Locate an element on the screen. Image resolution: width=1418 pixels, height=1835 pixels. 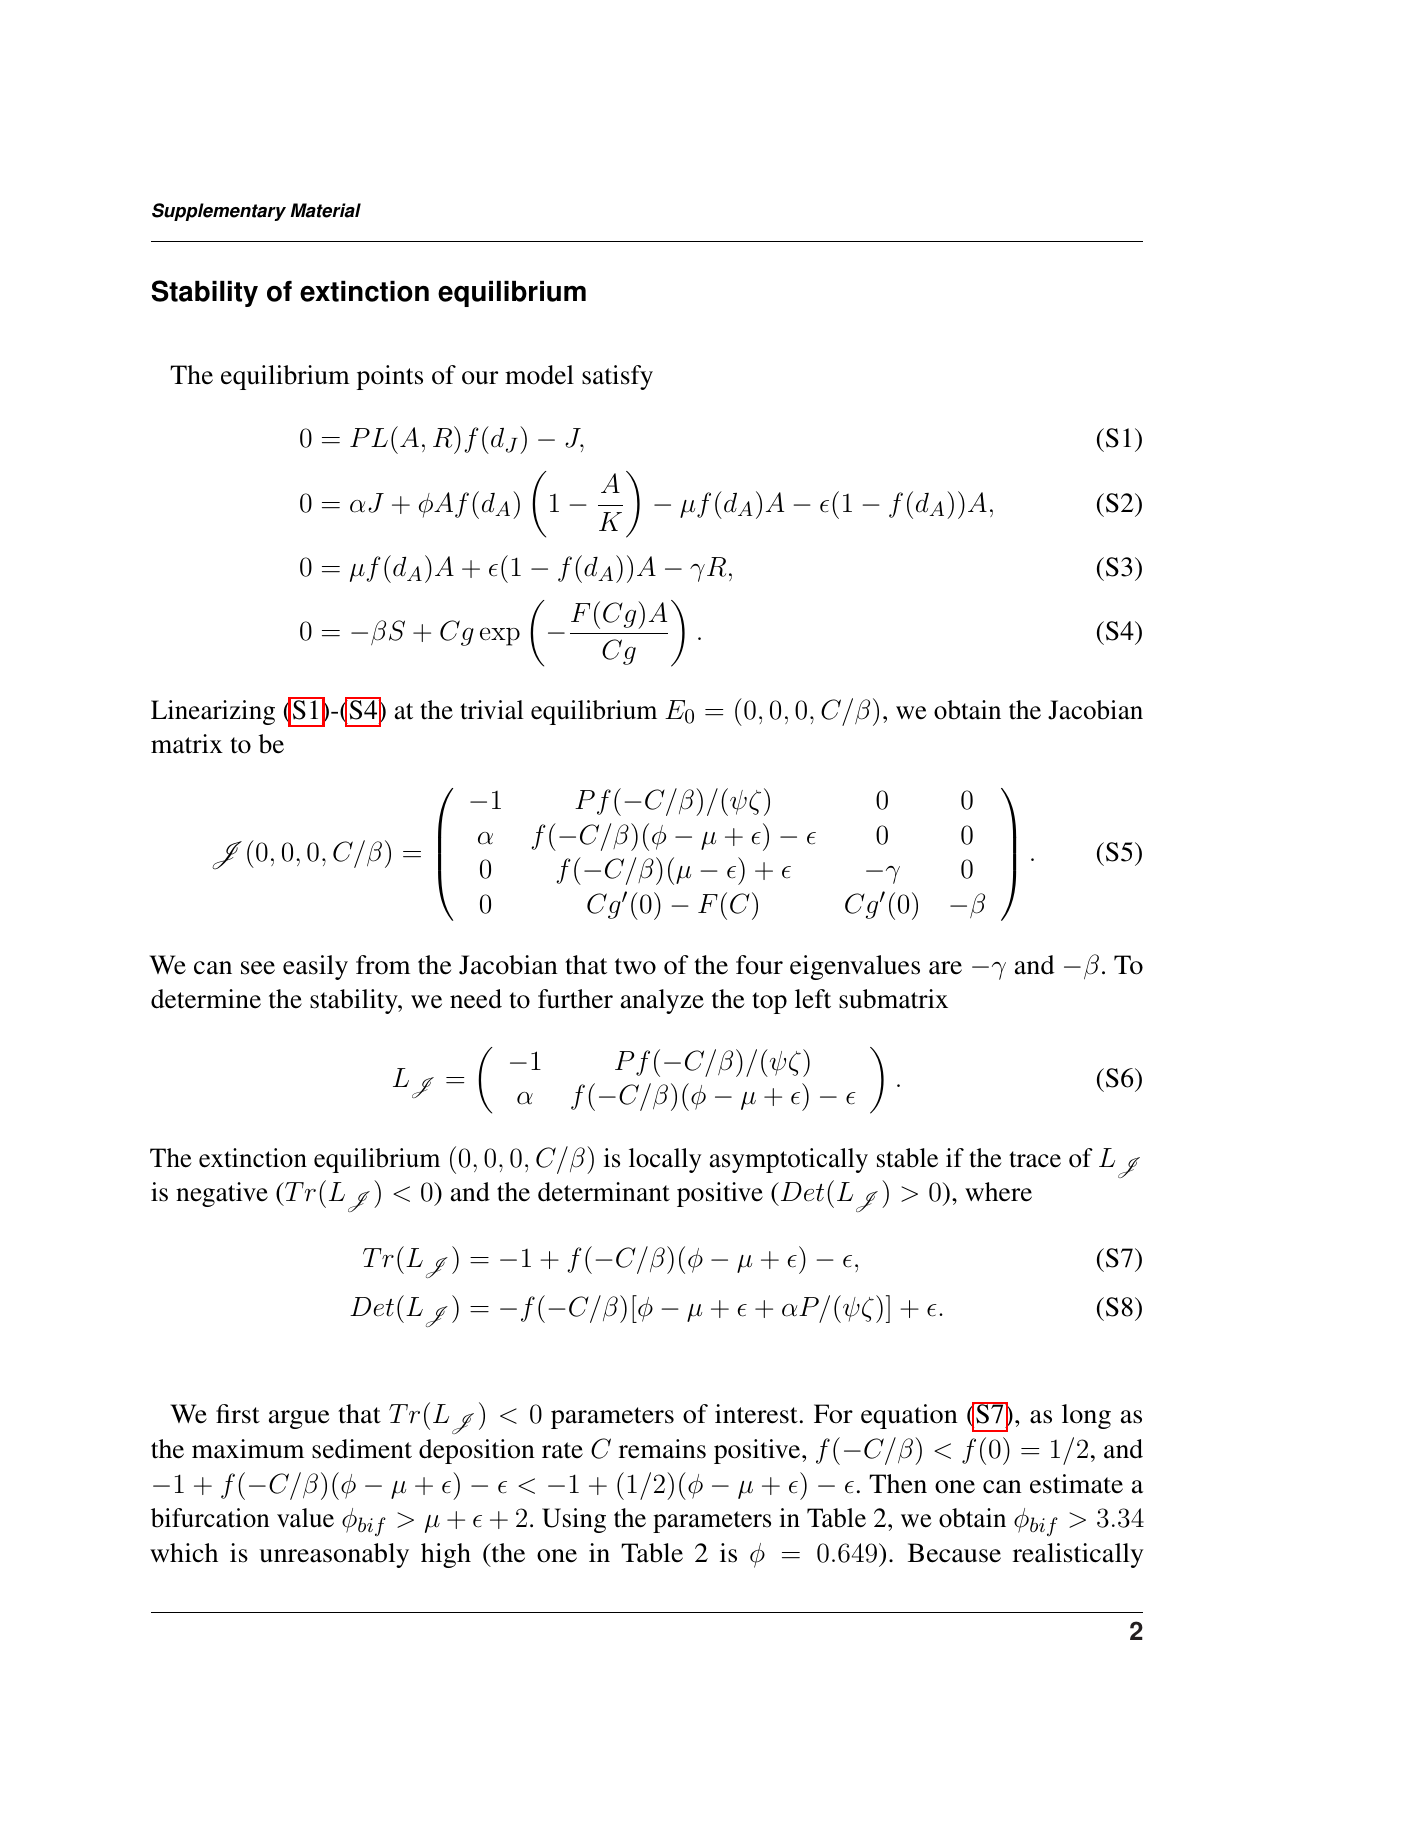
are is located at coordinates (945, 968).
